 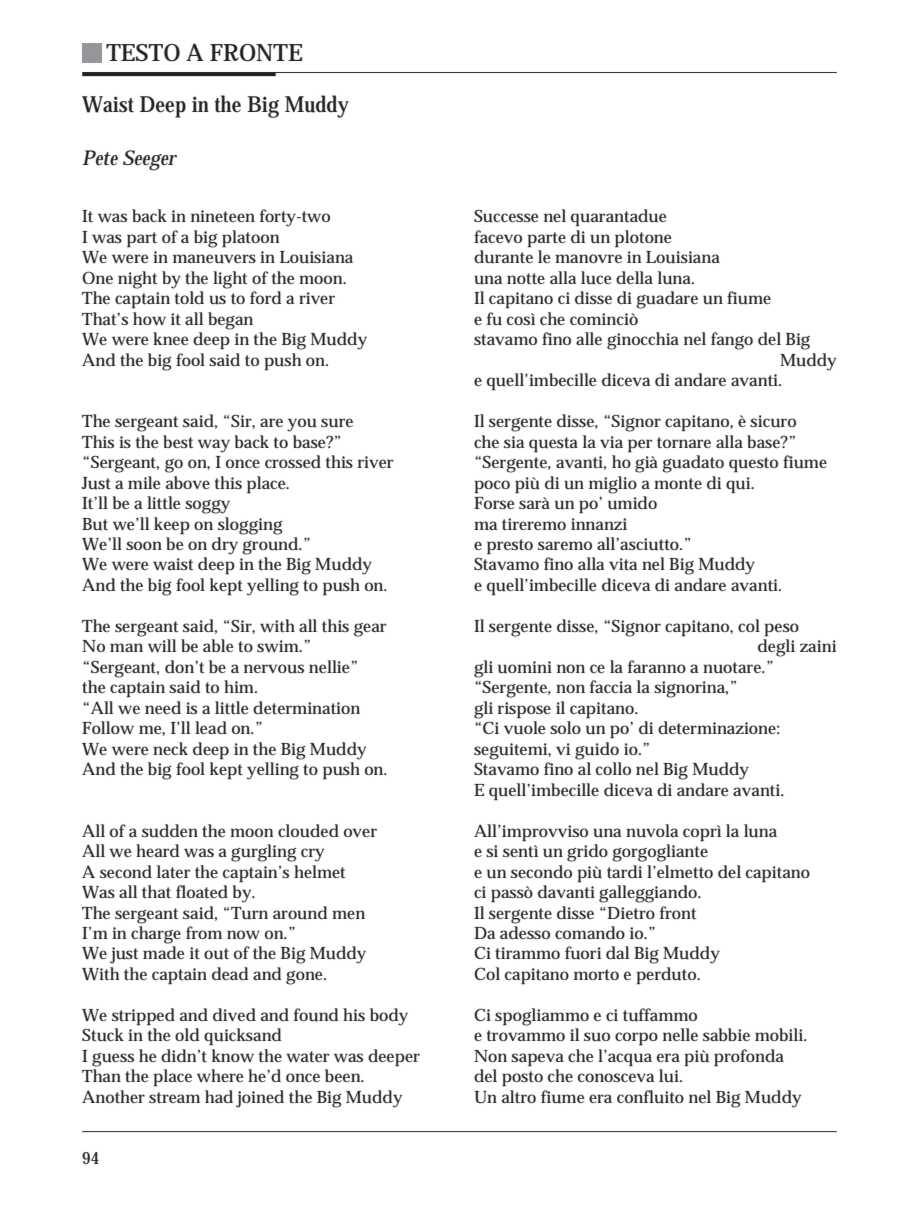 What do you see at coordinates (597, 751) in the image?
I see `guido` at bounding box center [597, 751].
